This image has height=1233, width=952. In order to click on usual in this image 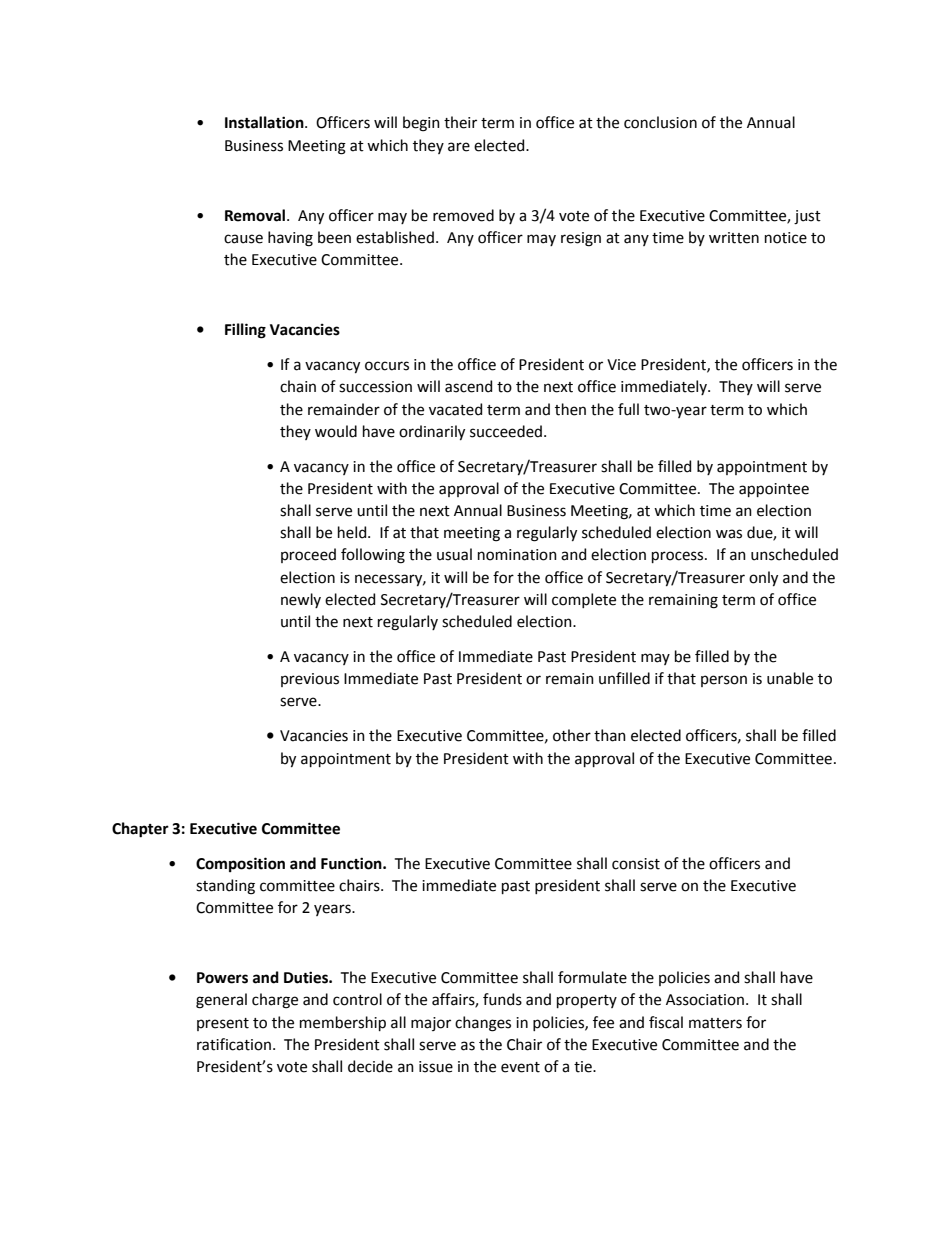, I will do `click(454, 554)`.
